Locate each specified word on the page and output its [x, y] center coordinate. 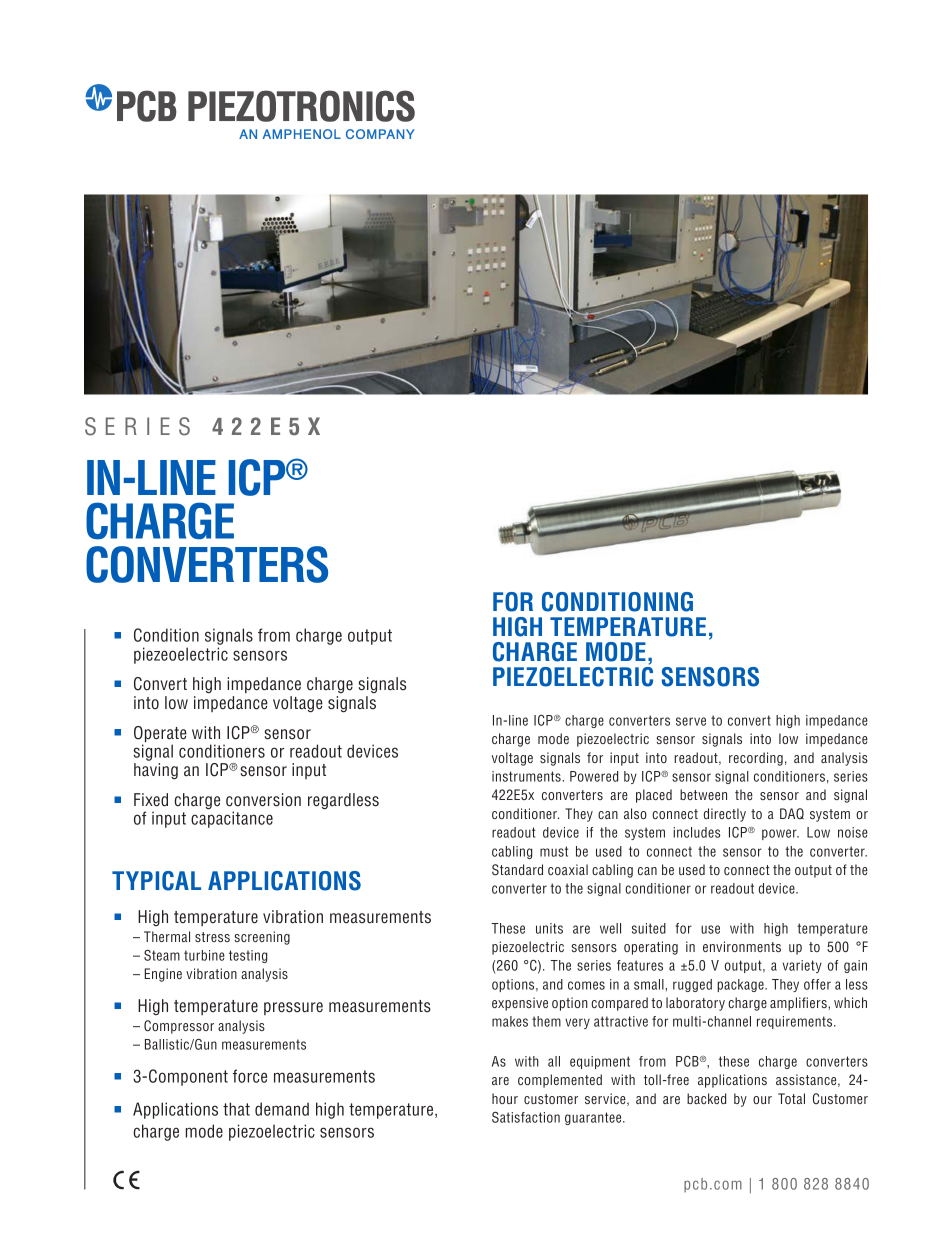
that [236, 1109]
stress [212, 937]
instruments [527, 776]
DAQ [792, 813]
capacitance [232, 819]
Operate [160, 735]
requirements [796, 1022]
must [554, 851]
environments [742, 946]
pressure [293, 1008]
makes [510, 1021]
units [549, 928]
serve [691, 721]
